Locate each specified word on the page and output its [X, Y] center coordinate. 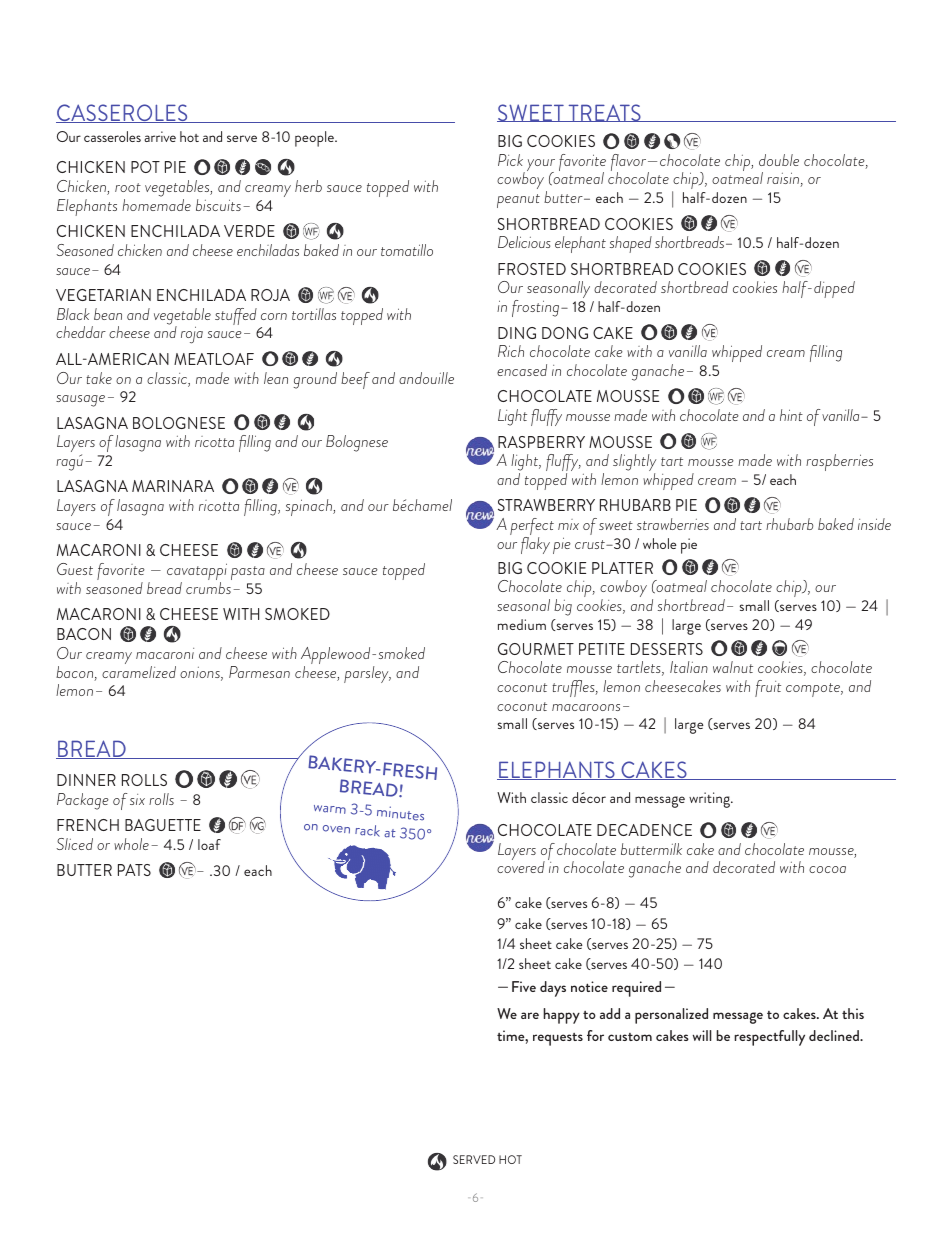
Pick [510, 160]
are [530, 1015]
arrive [160, 136]
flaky [535, 545]
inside [874, 524]
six [137, 799]
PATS [134, 870]
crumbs [208, 588]
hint [791, 415]
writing [711, 800]
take [99, 378]
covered [521, 866]
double [779, 160]
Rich [511, 351]
